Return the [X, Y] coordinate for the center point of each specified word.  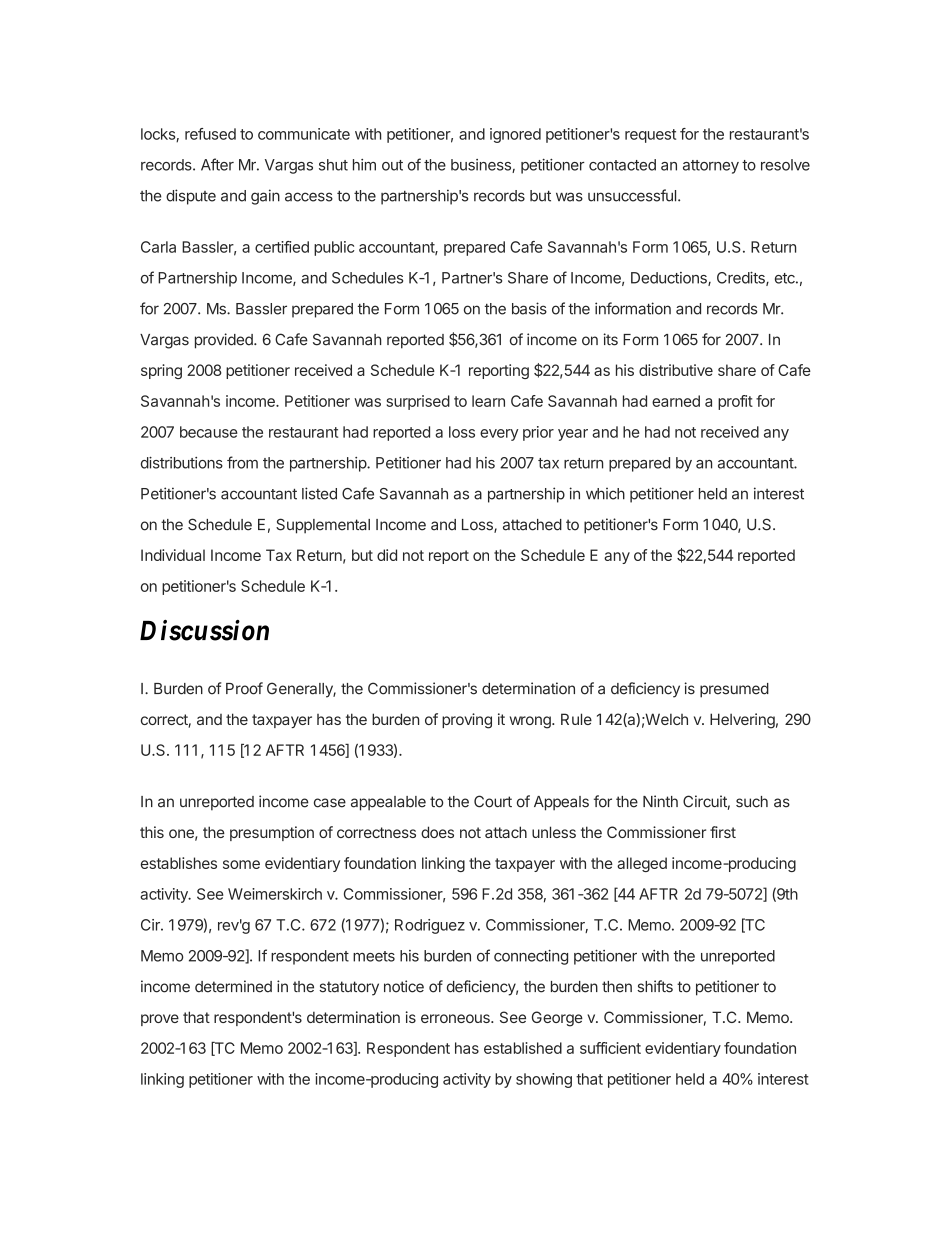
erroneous [456, 1018]
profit [735, 402]
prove [160, 1020]
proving [467, 721]
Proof [244, 688]
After [217, 164]
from [242, 462]
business [482, 166]
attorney [711, 167]
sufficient [610, 1048]
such [752, 802]
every [499, 435]
